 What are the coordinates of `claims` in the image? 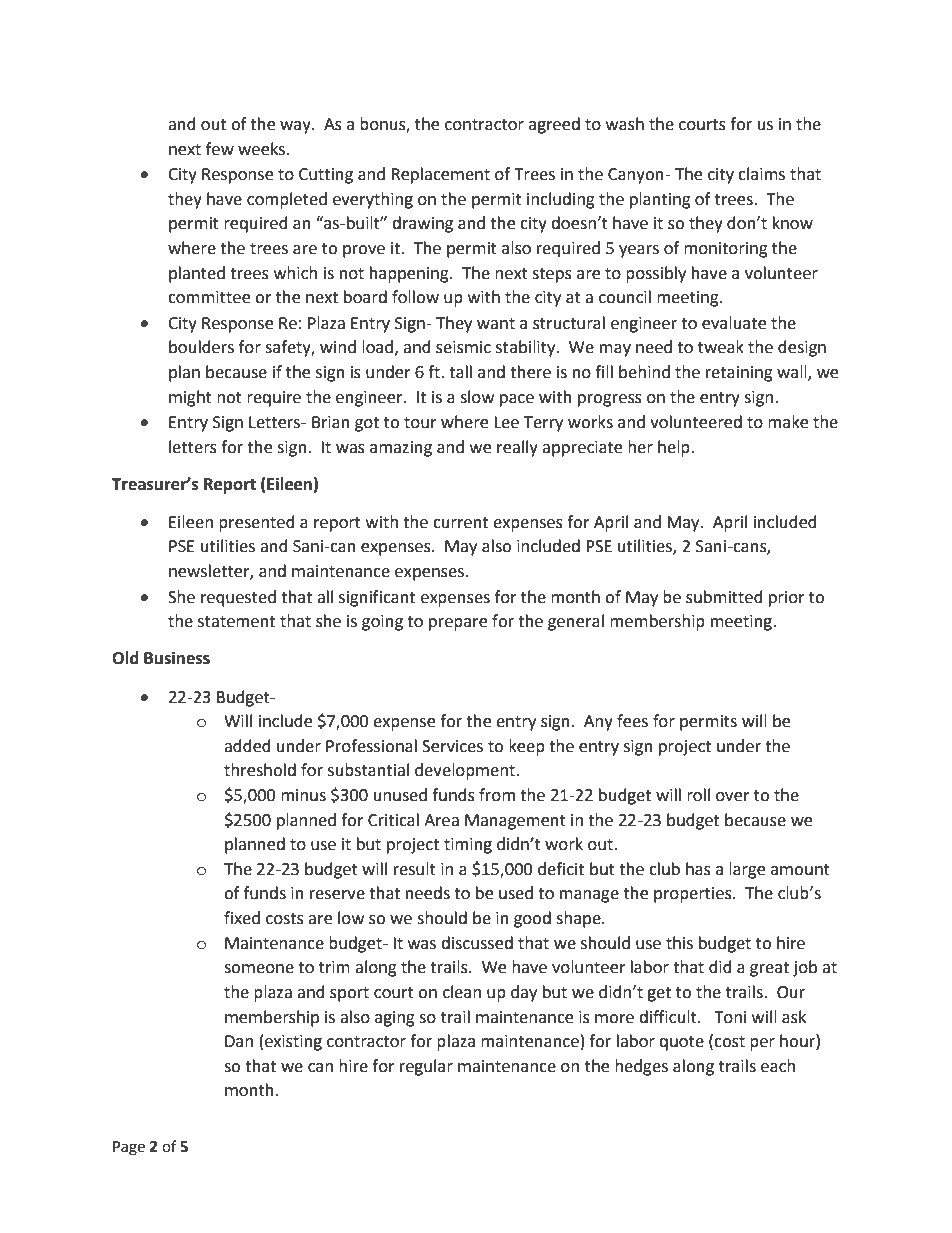 It's located at (761, 174).
